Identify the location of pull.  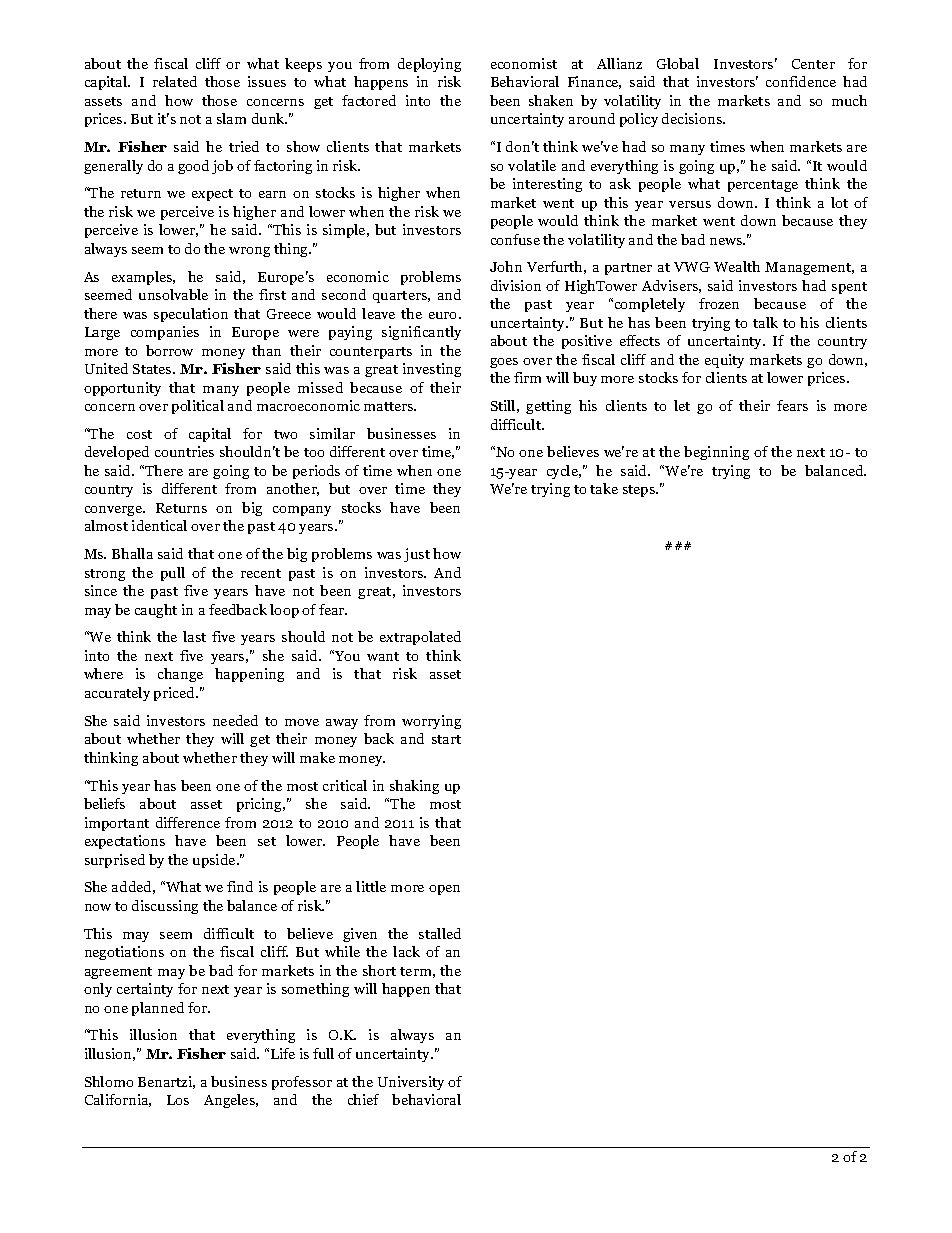
(173, 574).
